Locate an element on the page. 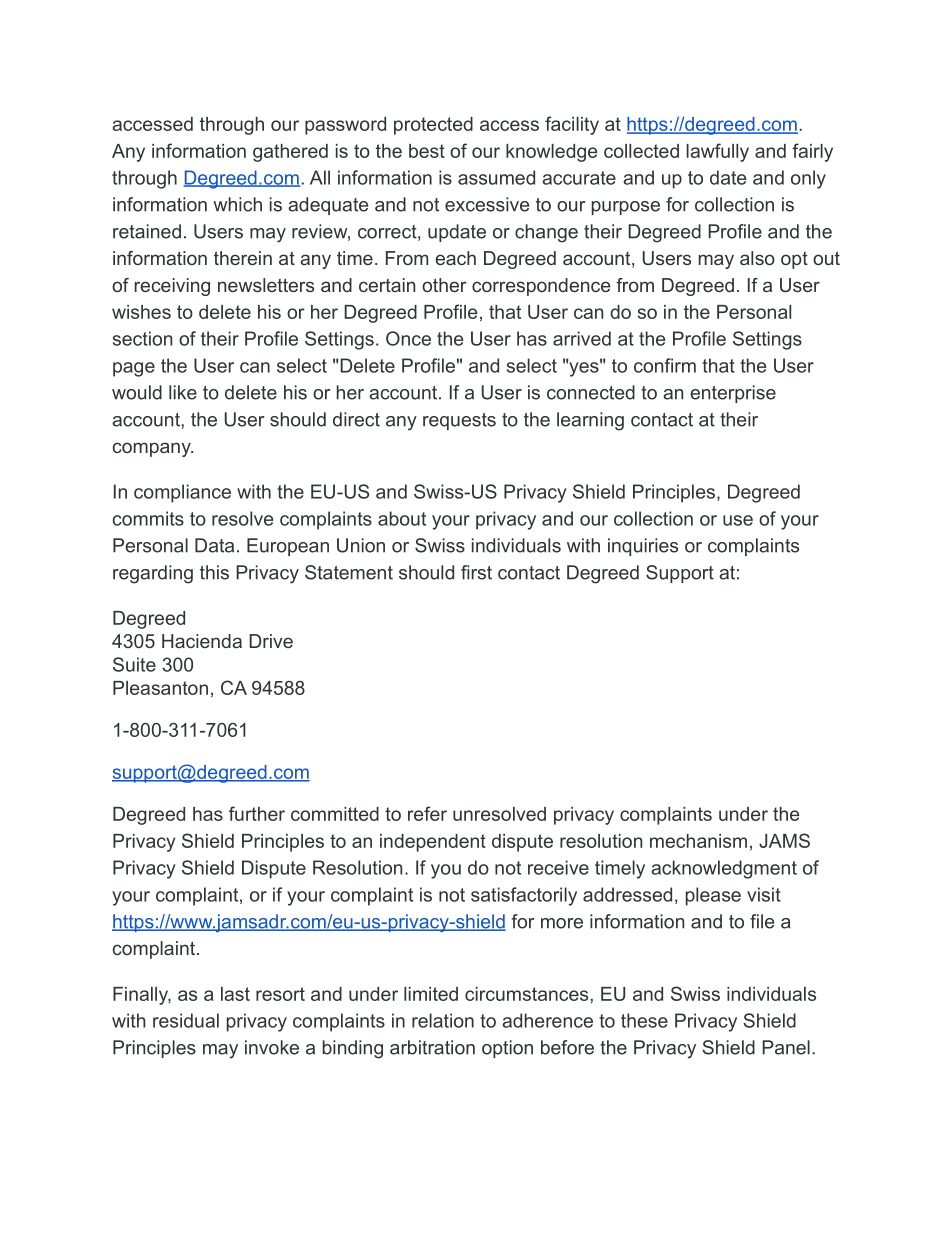 The width and height of the document is (952, 1233). relation is located at coordinates (443, 1020).
